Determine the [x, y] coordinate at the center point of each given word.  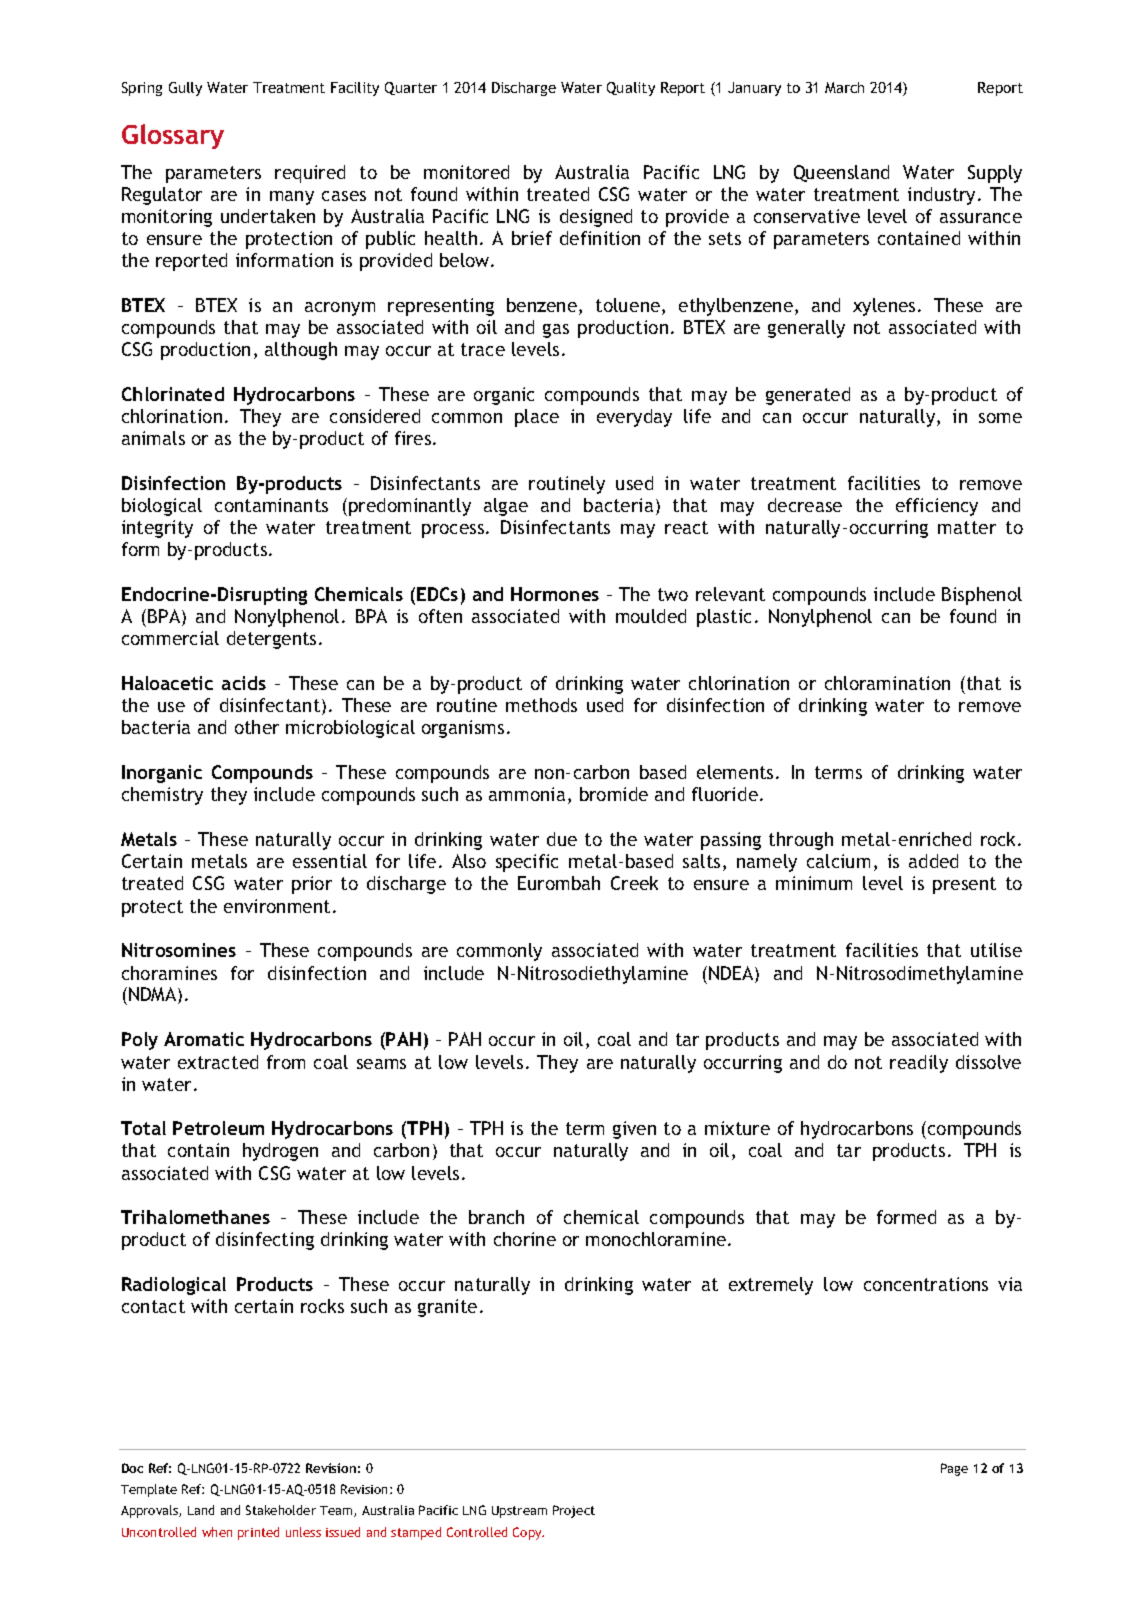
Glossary [173, 136]
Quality [631, 89]
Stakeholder [281, 1510]
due [562, 839]
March [844, 87]
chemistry [162, 796]
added [933, 861]
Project [574, 1511]
